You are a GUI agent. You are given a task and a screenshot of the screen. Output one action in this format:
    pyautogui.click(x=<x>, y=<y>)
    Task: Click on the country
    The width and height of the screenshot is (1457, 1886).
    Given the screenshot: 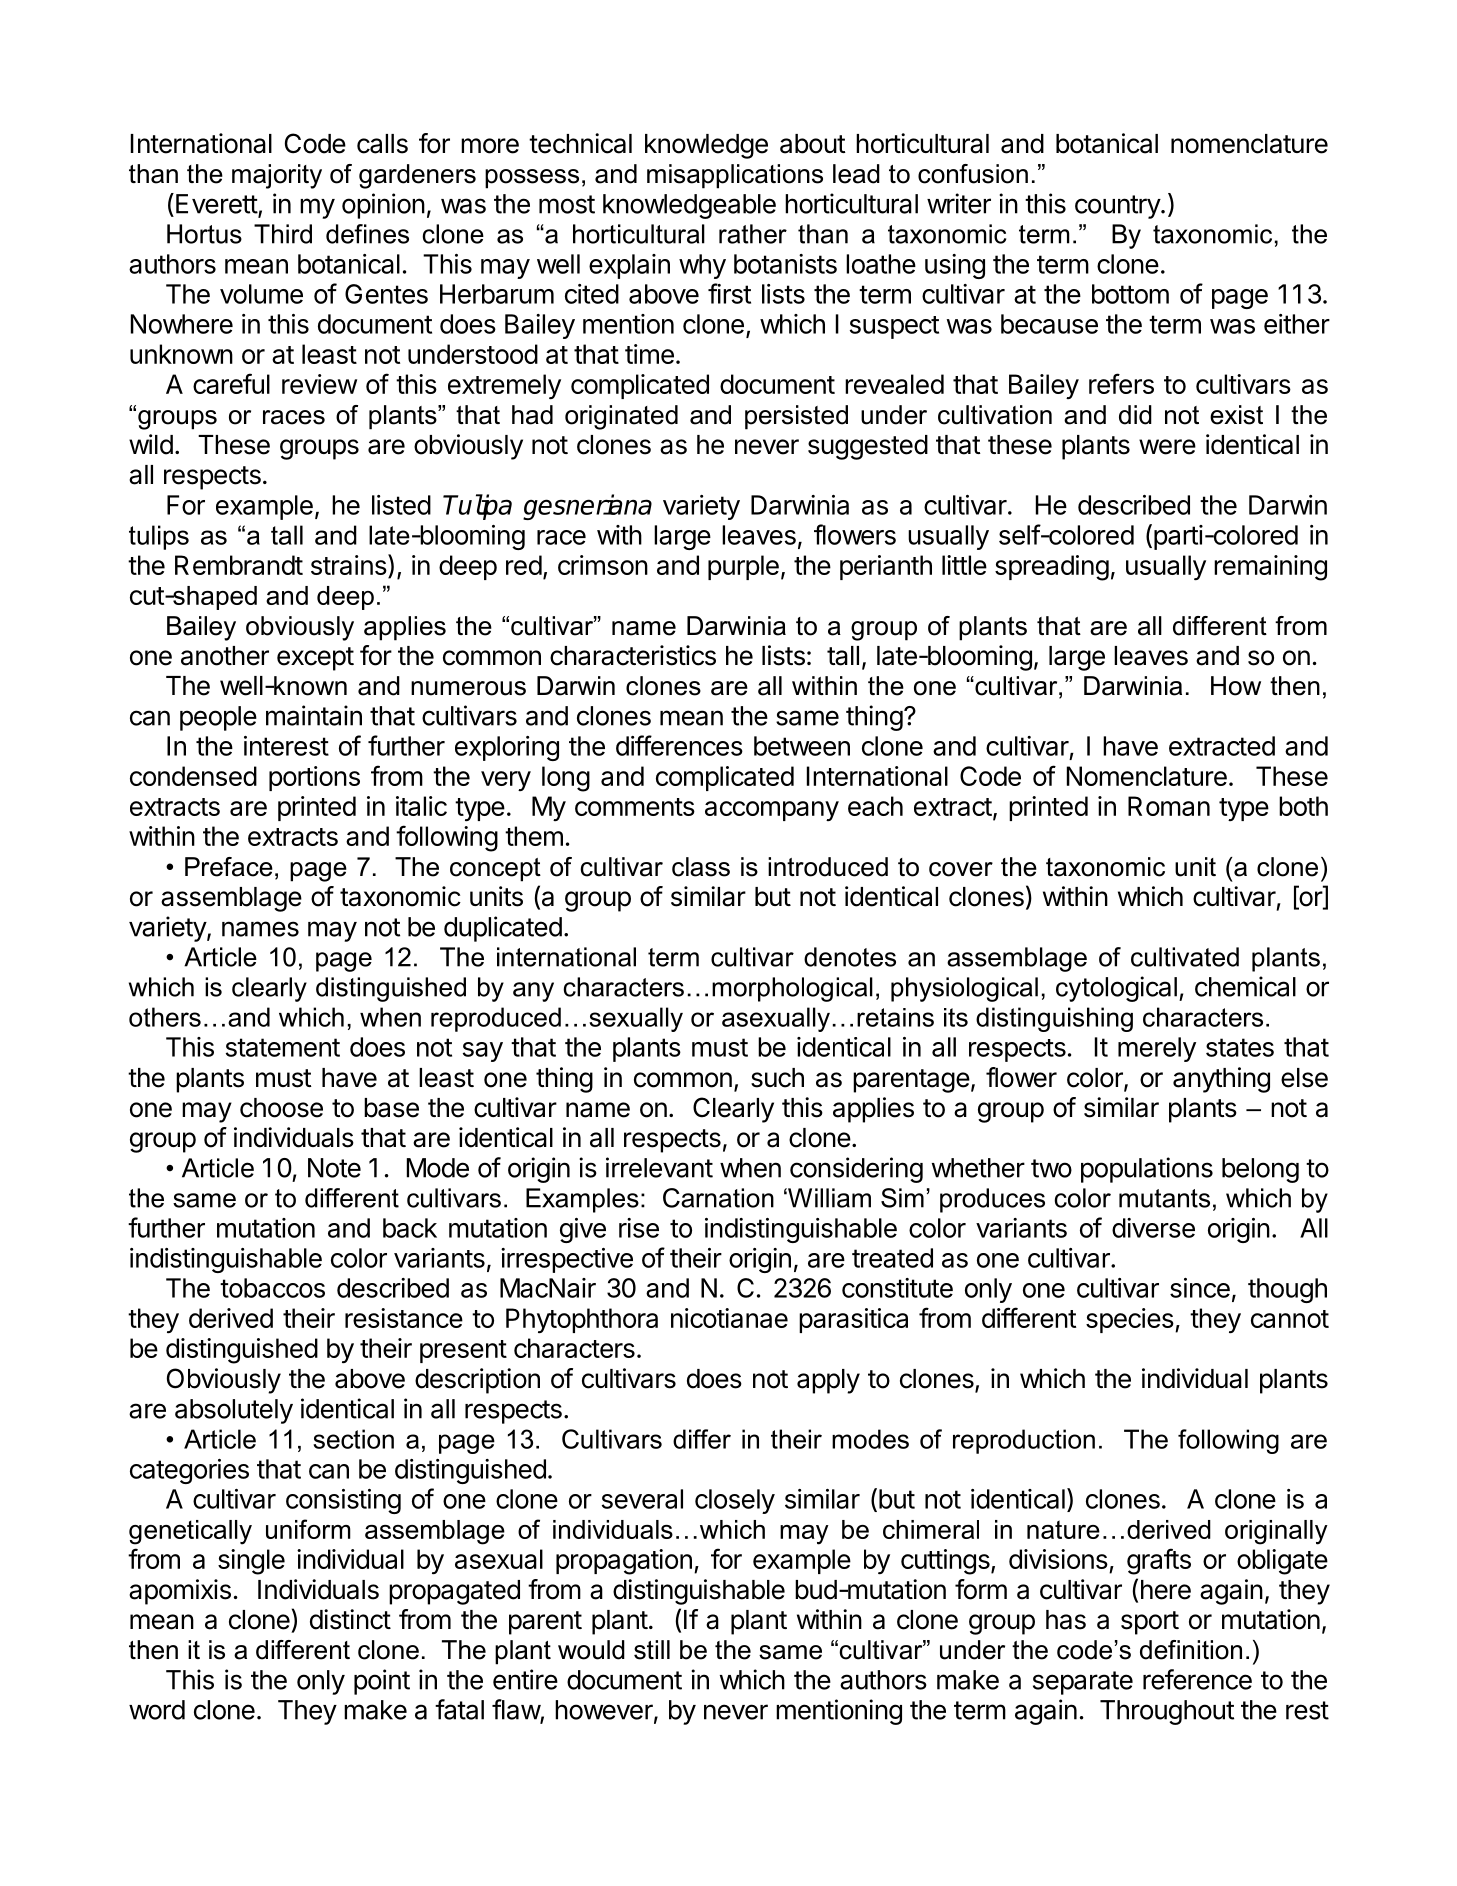 What is the action you would take?
    pyautogui.click(x=1118, y=207)
